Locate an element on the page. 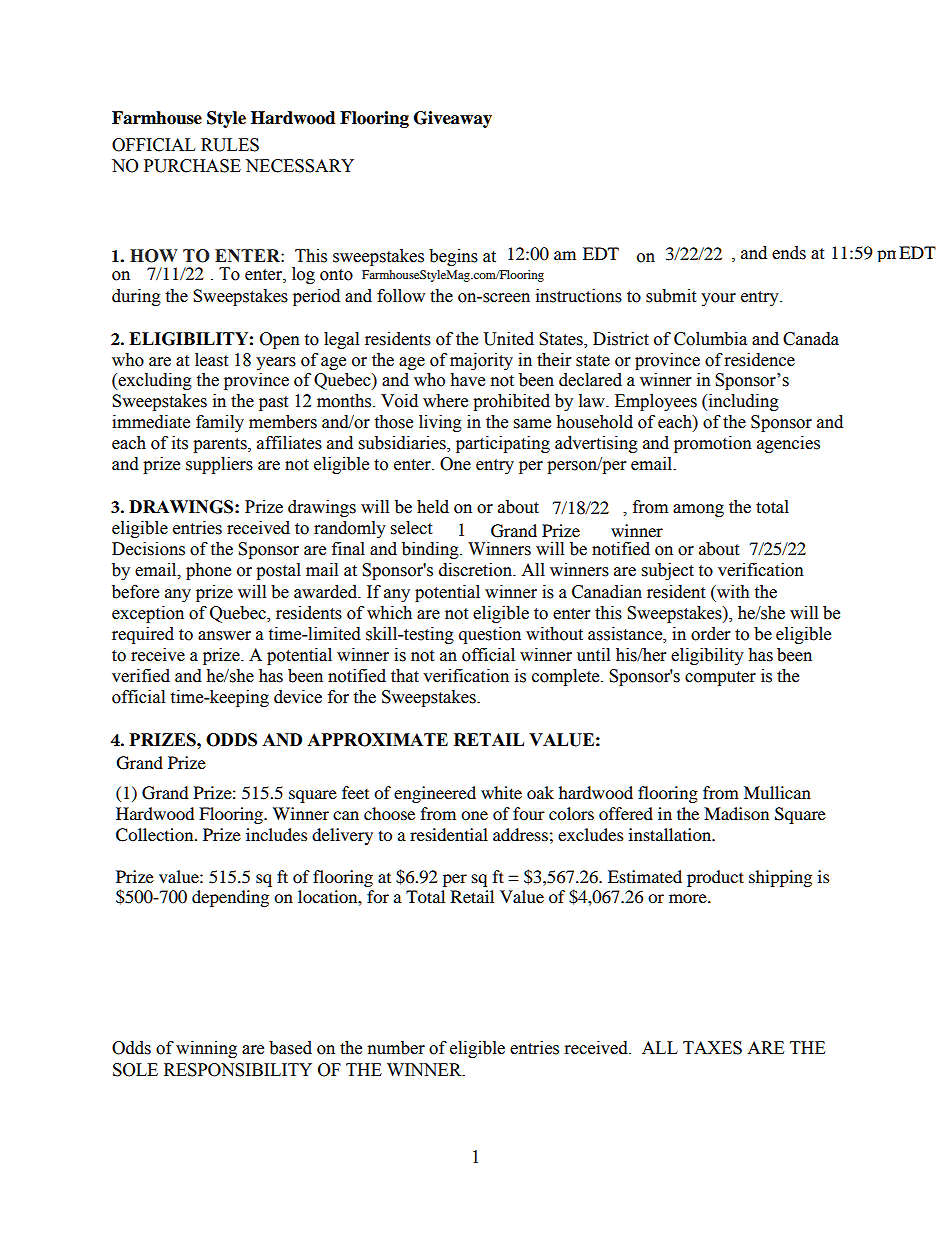  number is located at coordinates (396, 1048).
